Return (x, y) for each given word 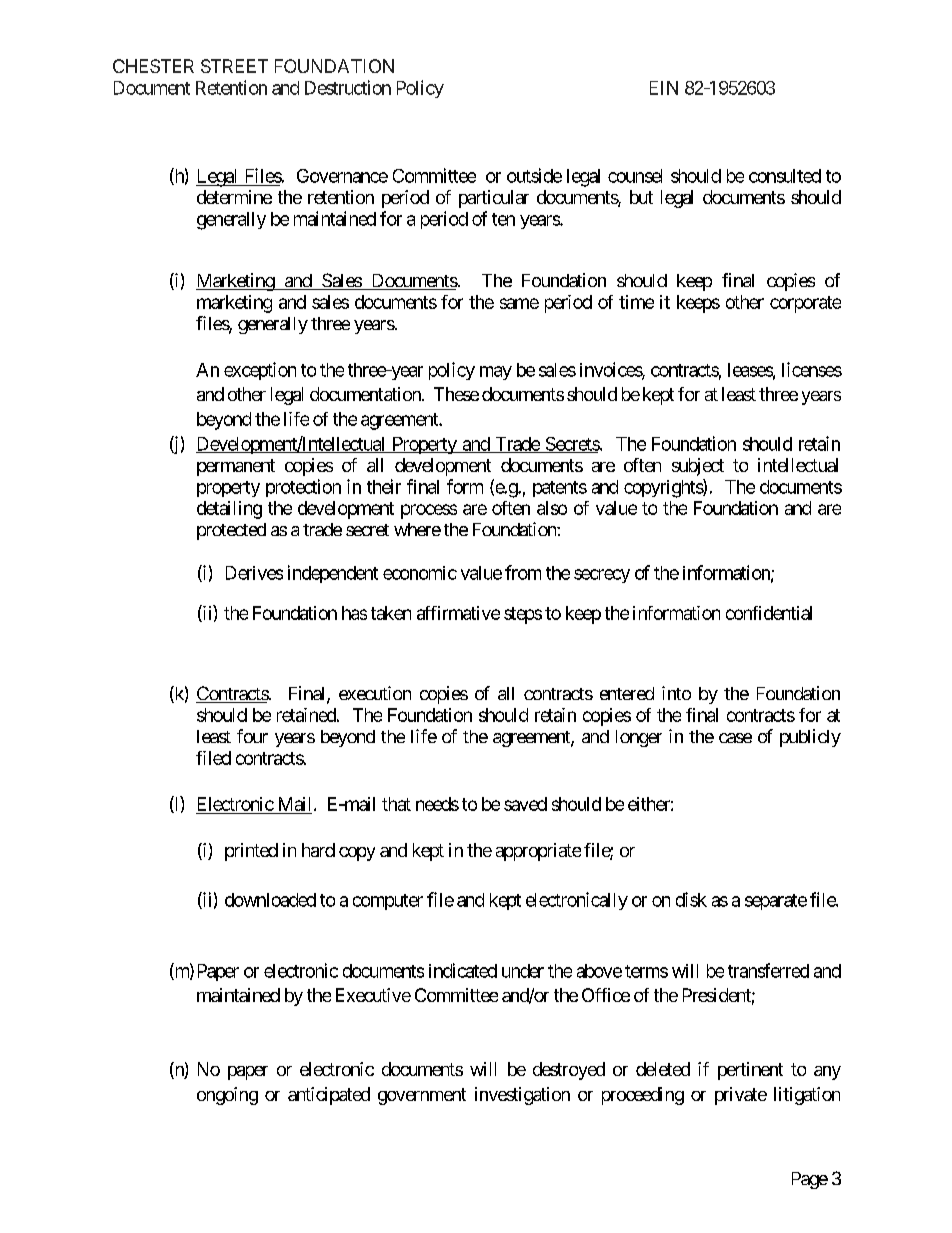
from (523, 572)
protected (231, 531)
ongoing (227, 1096)
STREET (234, 66)
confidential (769, 613)
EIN (664, 88)
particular (494, 199)
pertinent (750, 1071)
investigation (522, 1096)
